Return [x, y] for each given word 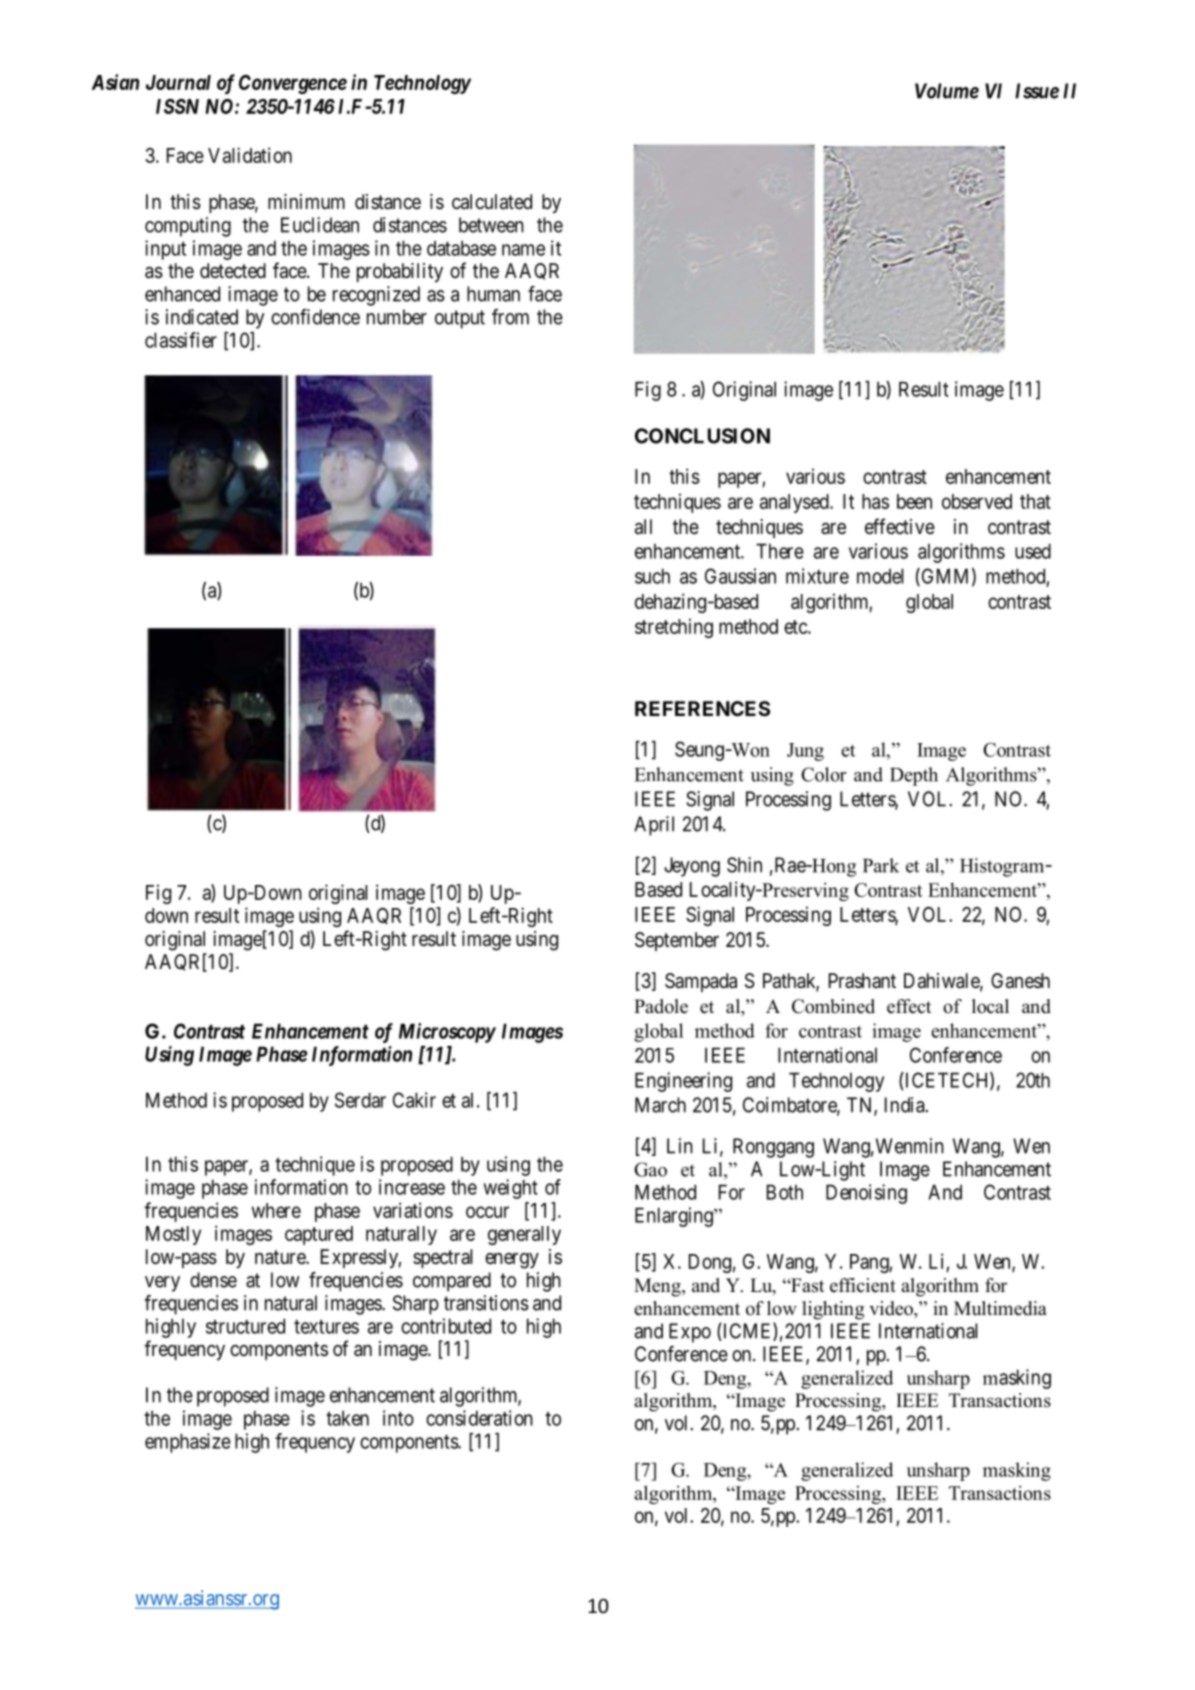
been [914, 501]
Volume [947, 91]
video [892, 1308]
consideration [479, 1418]
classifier [181, 340]
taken [347, 1418]
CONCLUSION [702, 436]
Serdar [360, 1100]
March [660, 1105]
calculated [492, 202]
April [654, 826]
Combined [833, 1006]
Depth [914, 776]
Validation [250, 155]
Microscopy [447, 1033]
